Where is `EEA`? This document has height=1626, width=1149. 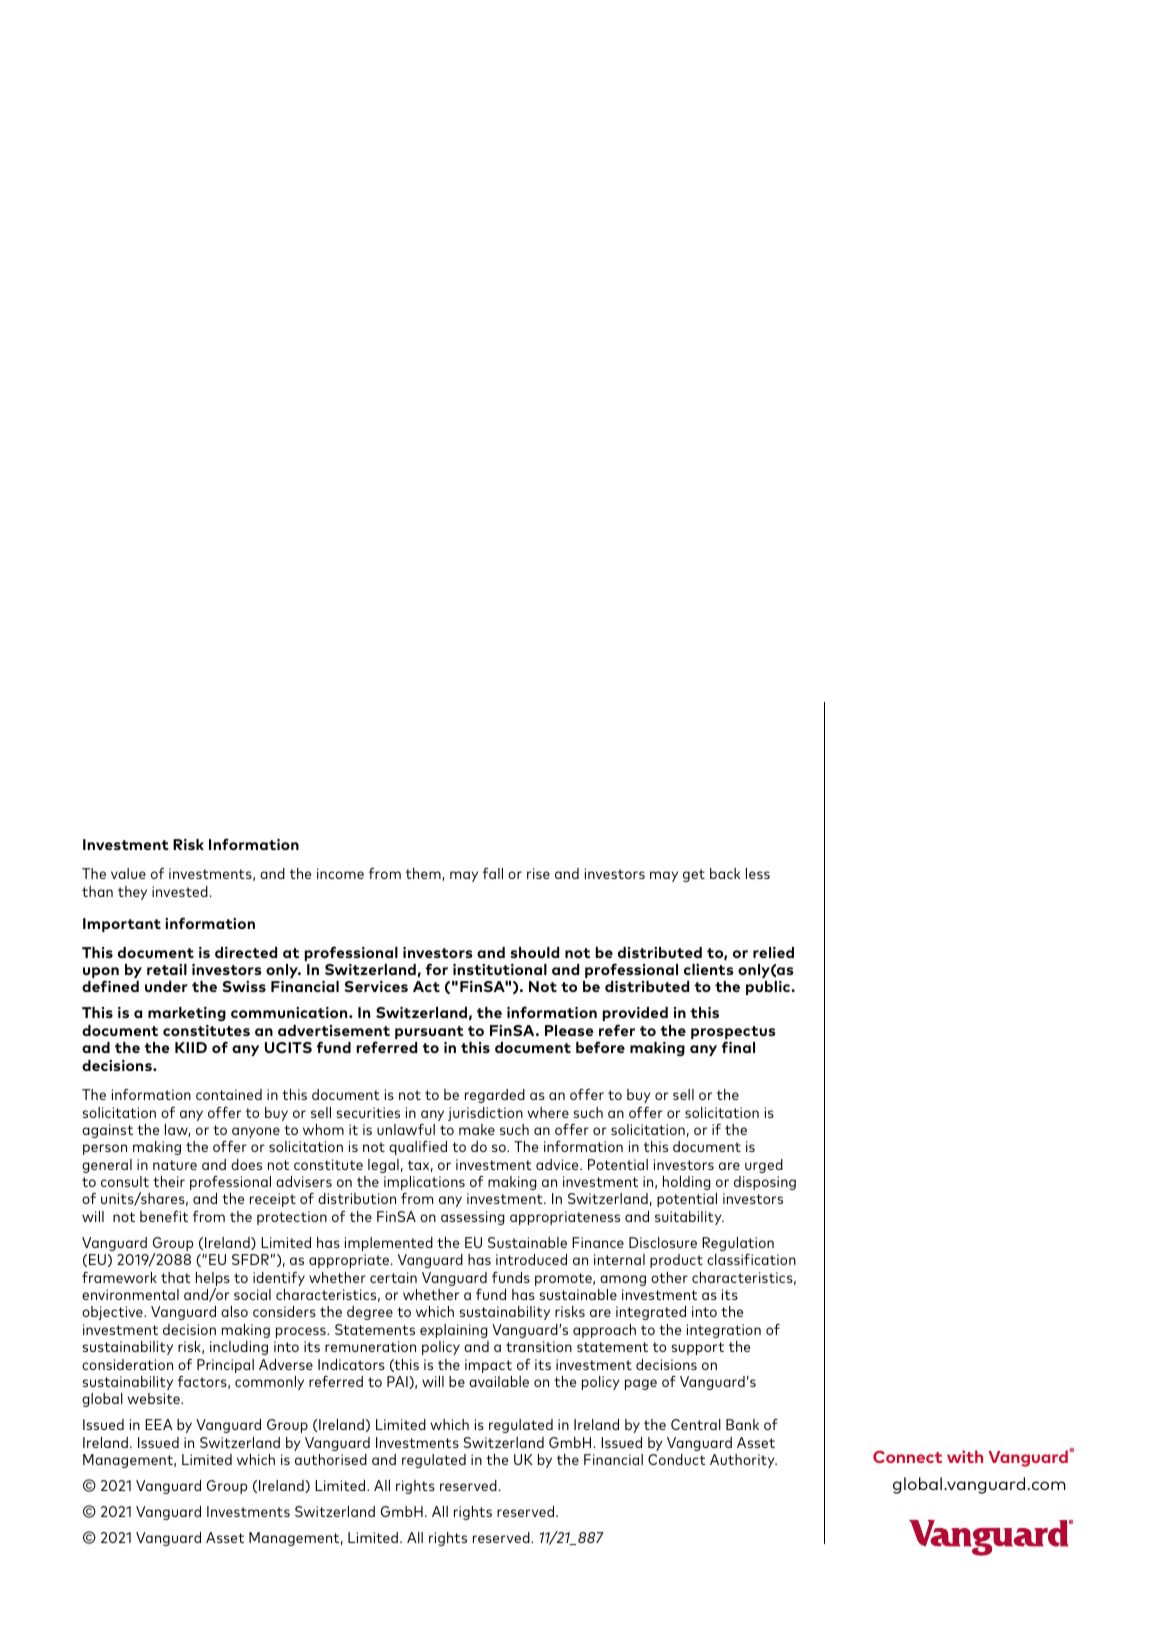 EEA is located at coordinates (159, 1424).
